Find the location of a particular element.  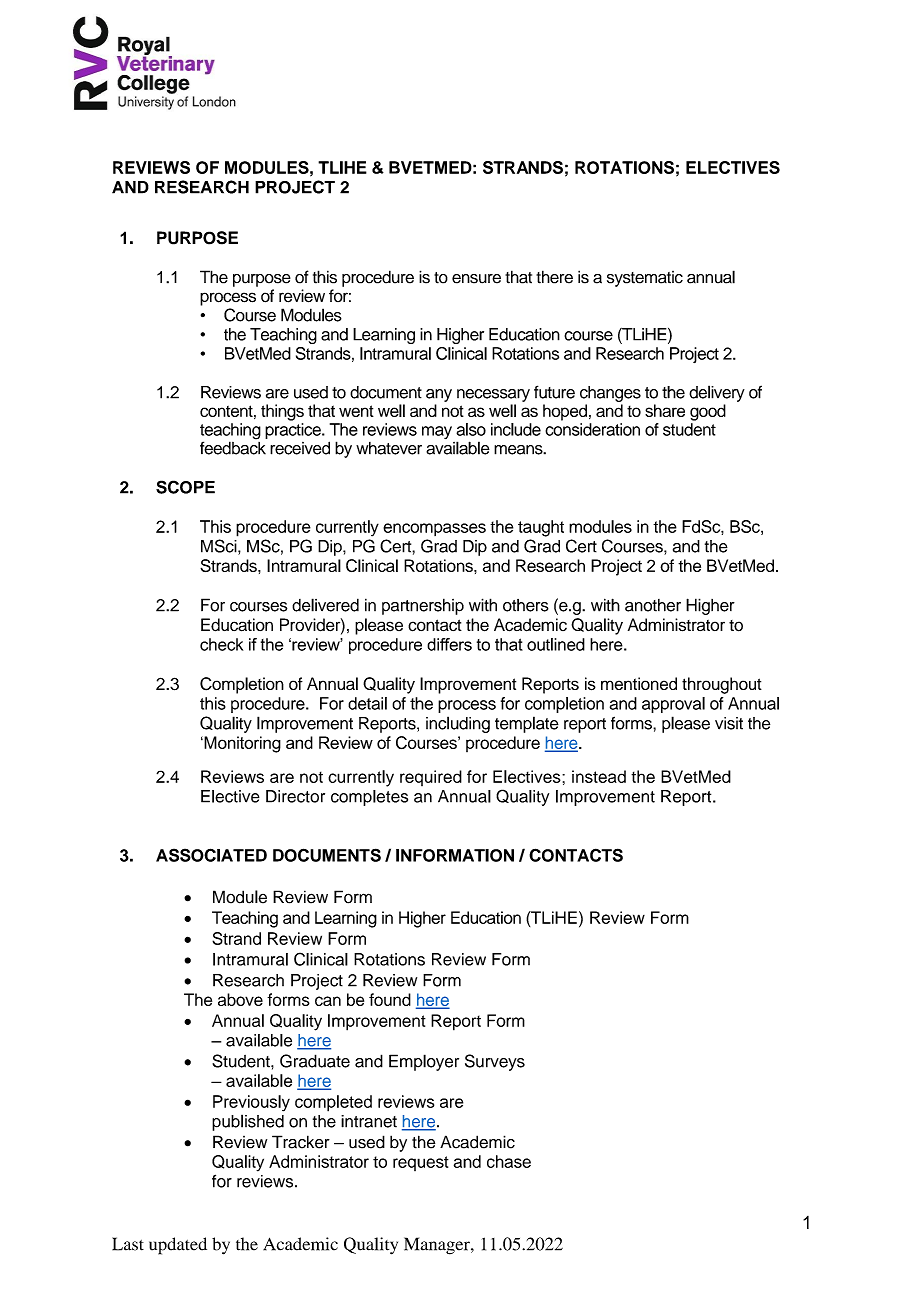

updated is located at coordinates (178, 1246).
